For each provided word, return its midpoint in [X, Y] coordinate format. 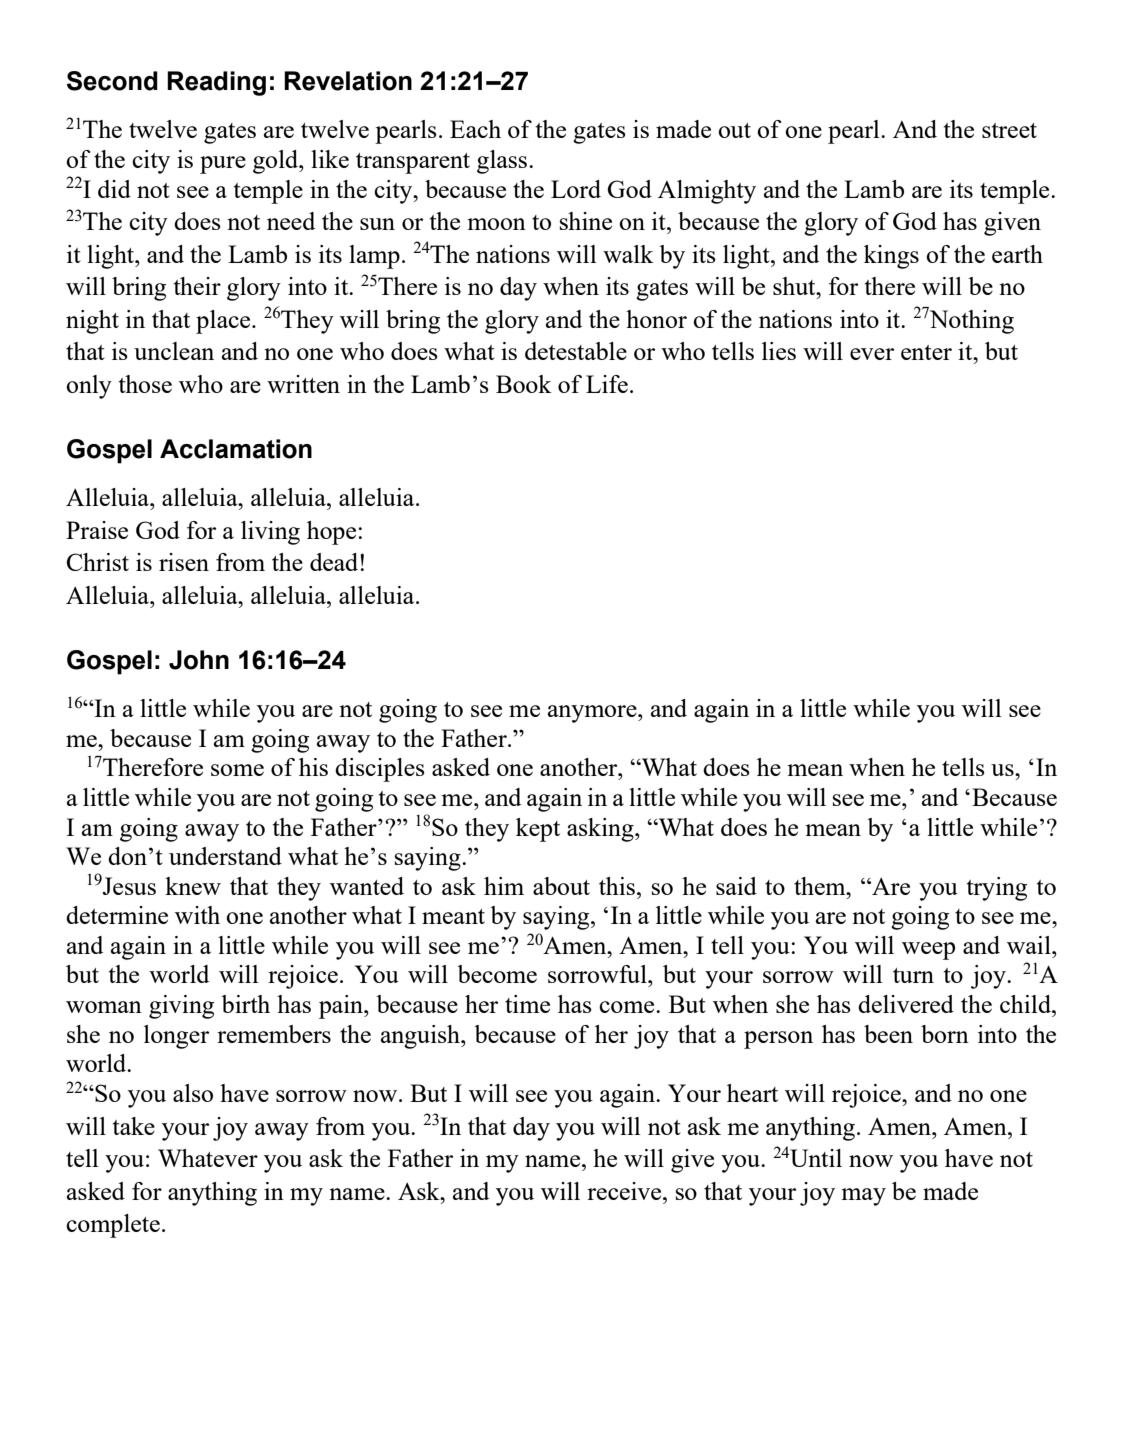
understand [225, 856]
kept [538, 830]
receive [625, 1191]
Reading [216, 83]
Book [524, 384]
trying [997, 889]
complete [113, 1226]
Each [475, 129]
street [1009, 130]
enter [926, 352]
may [863, 1197]
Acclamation [236, 449]
